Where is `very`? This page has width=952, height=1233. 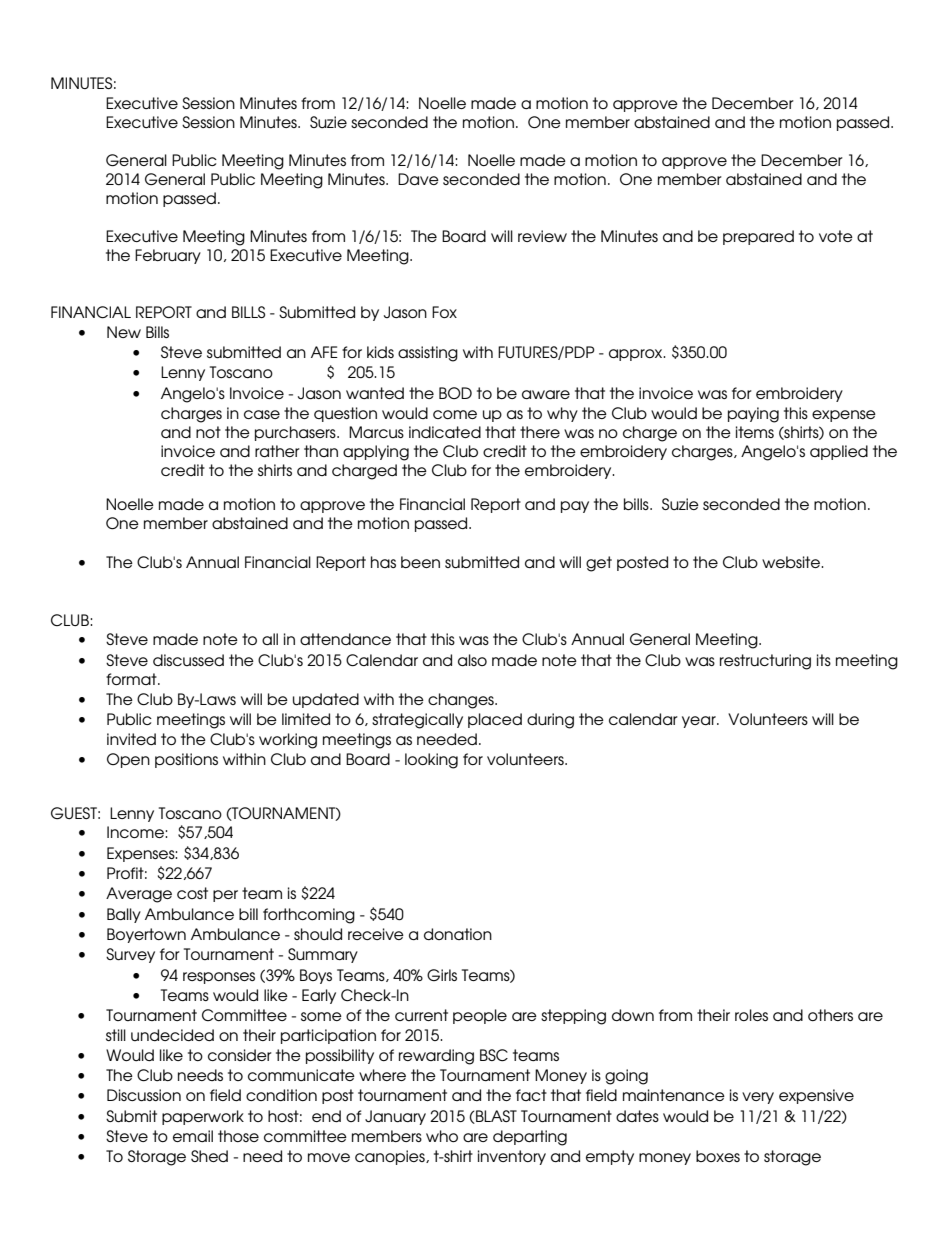
very is located at coordinates (758, 1098).
